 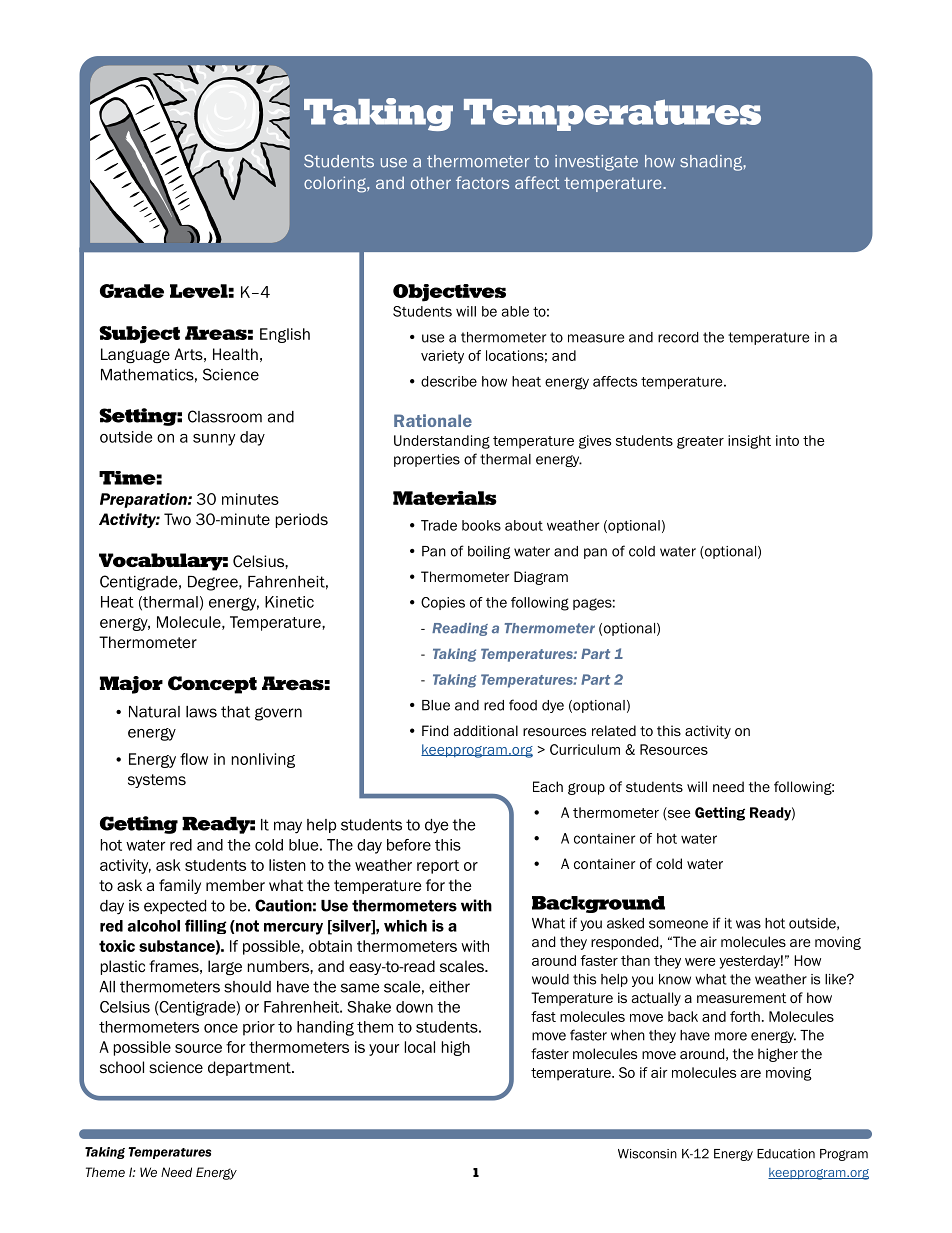 I want to click on insight, so click(x=749, y=442).
